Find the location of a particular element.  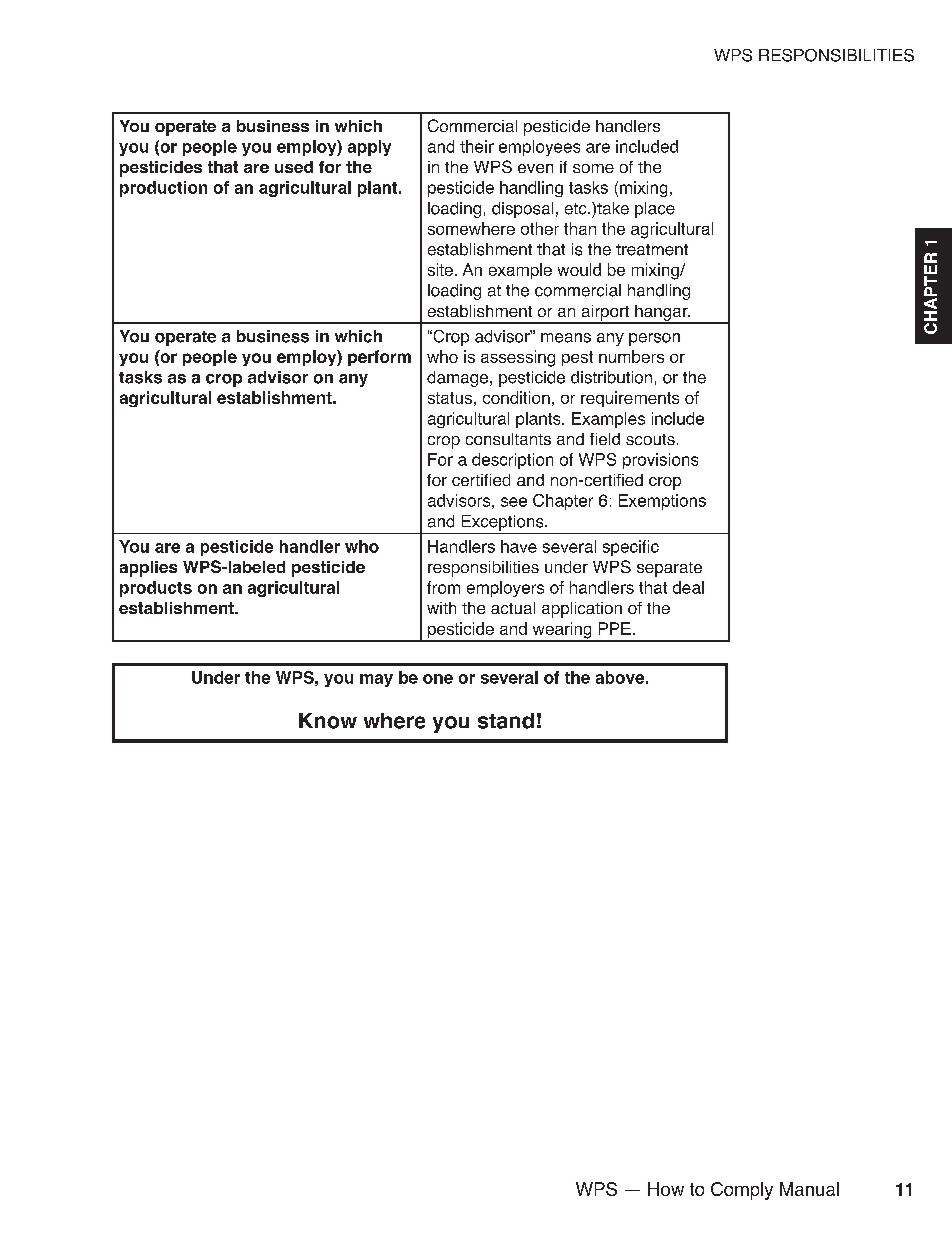

place is located at coordinates (655, 210).
